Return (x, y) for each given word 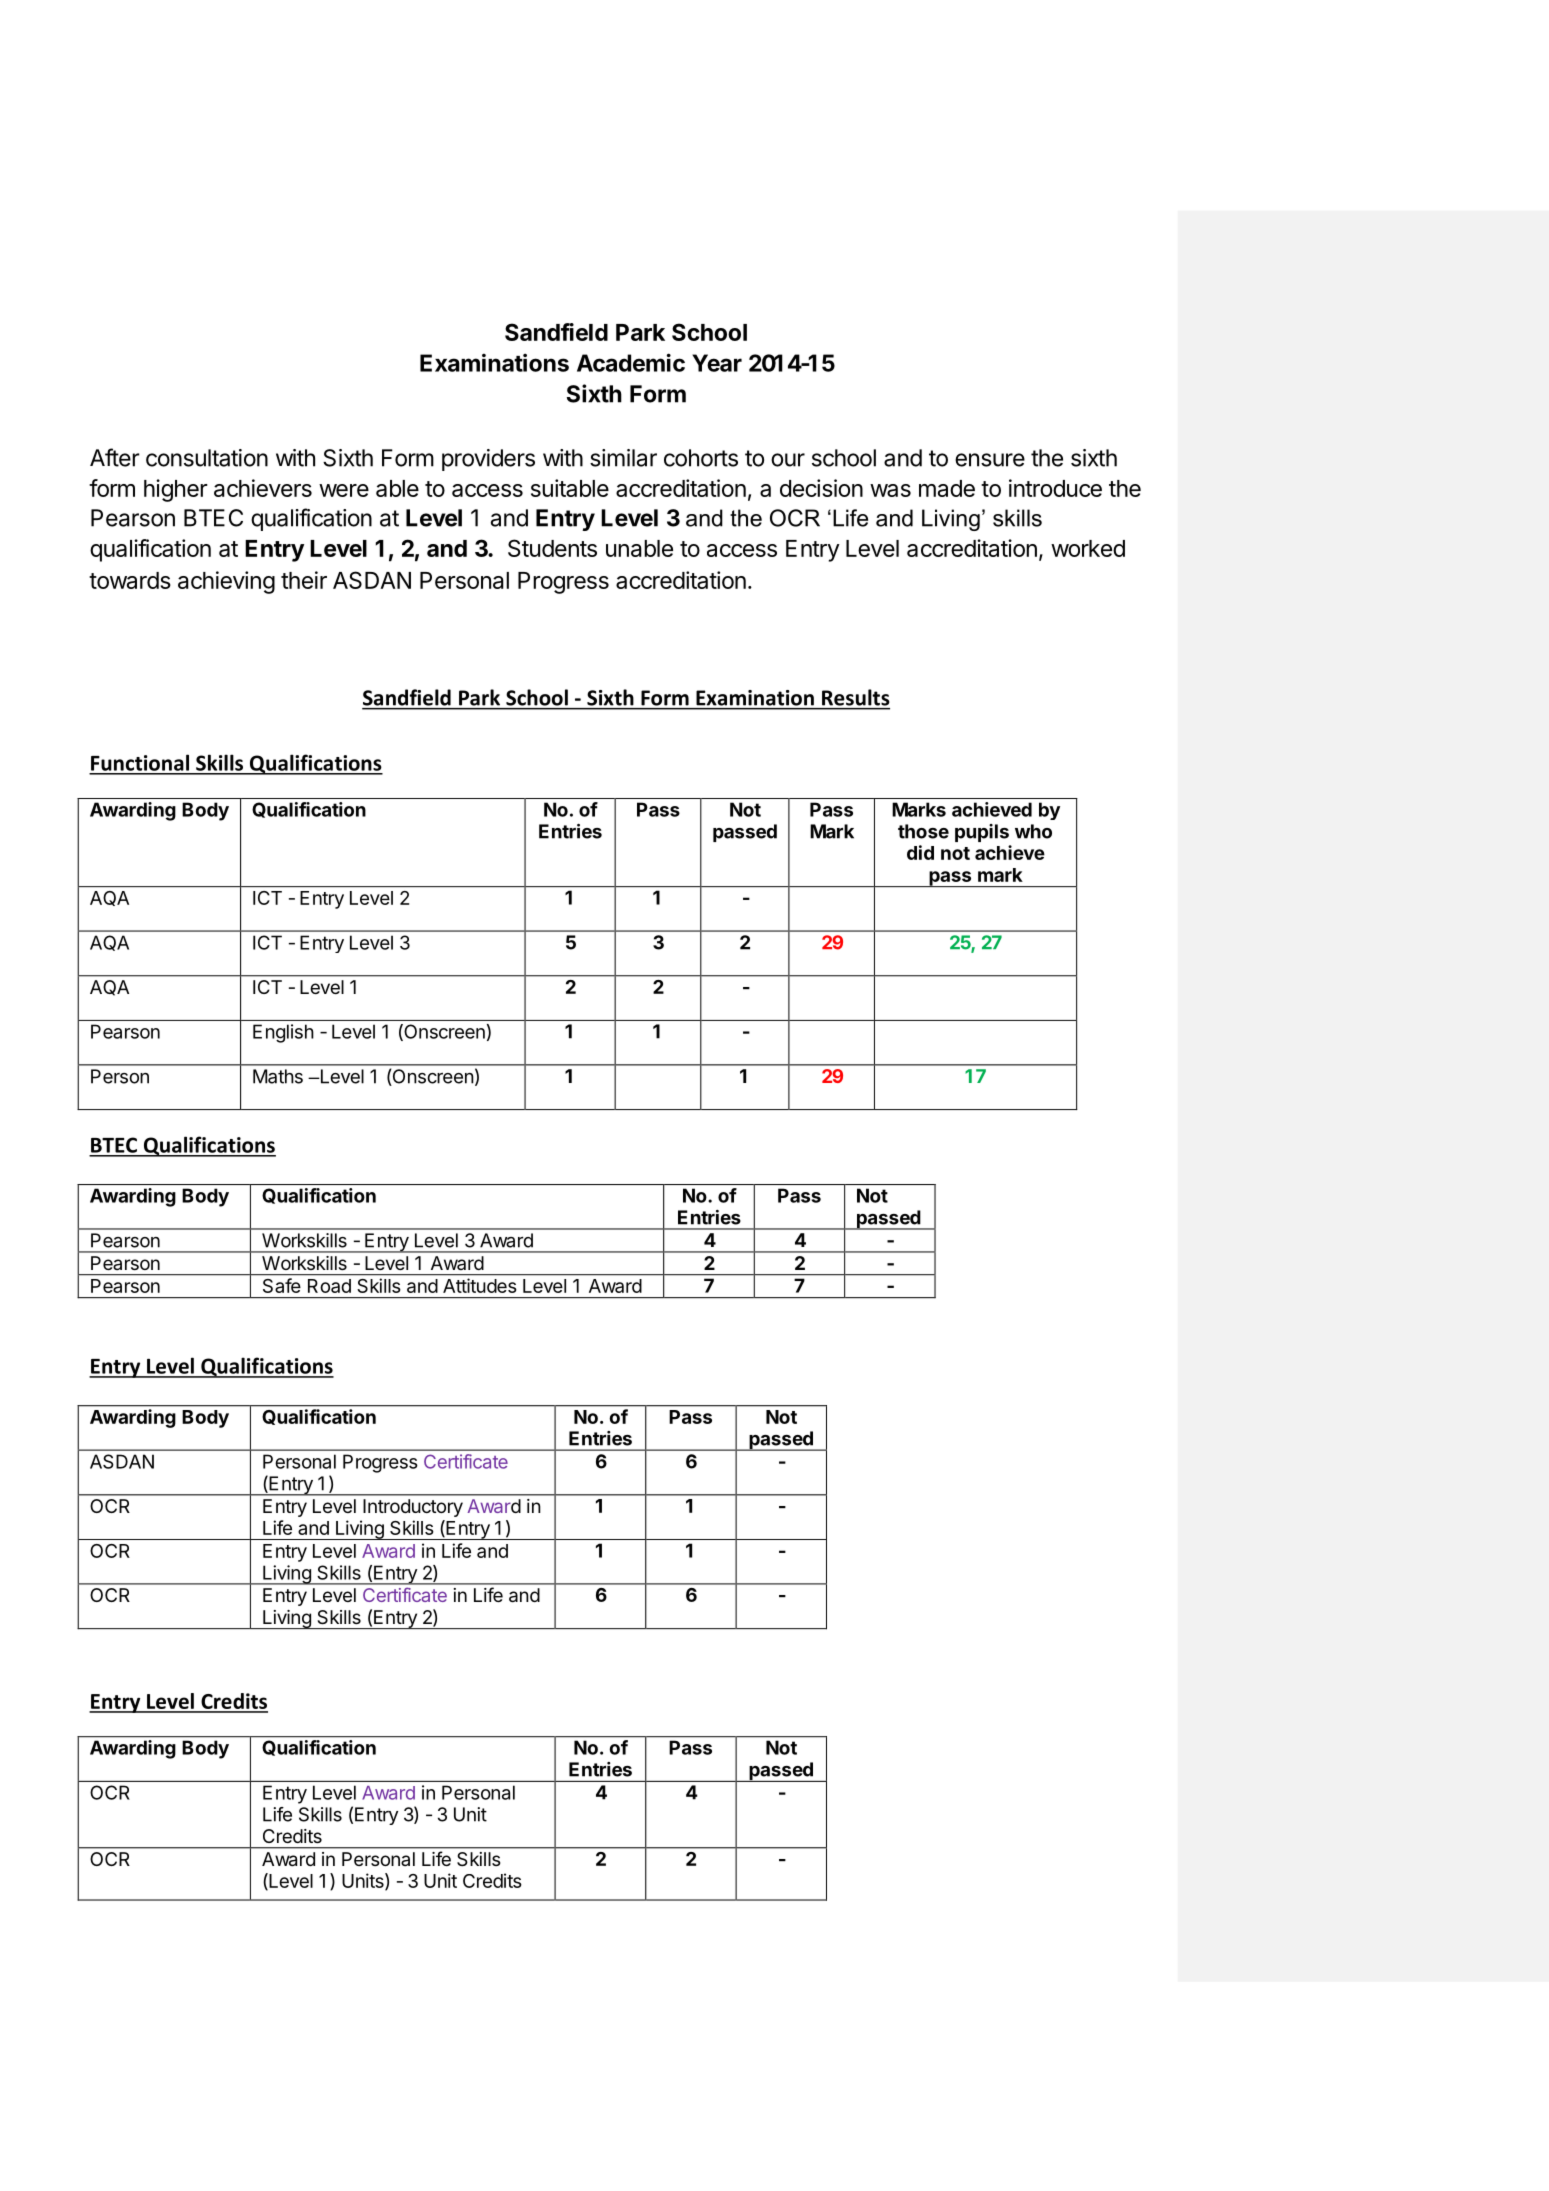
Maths (278, 1076)
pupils (982, 833)
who (1033, 831)
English (283, 1033)
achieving (226, 582)
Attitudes (479, 1285)
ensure (990, 460)
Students (552, 548)
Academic (631, 362)
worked (1088, 548)
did (920, 852)
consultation (207, 458)
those (923, 831)
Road (329, 1286)
